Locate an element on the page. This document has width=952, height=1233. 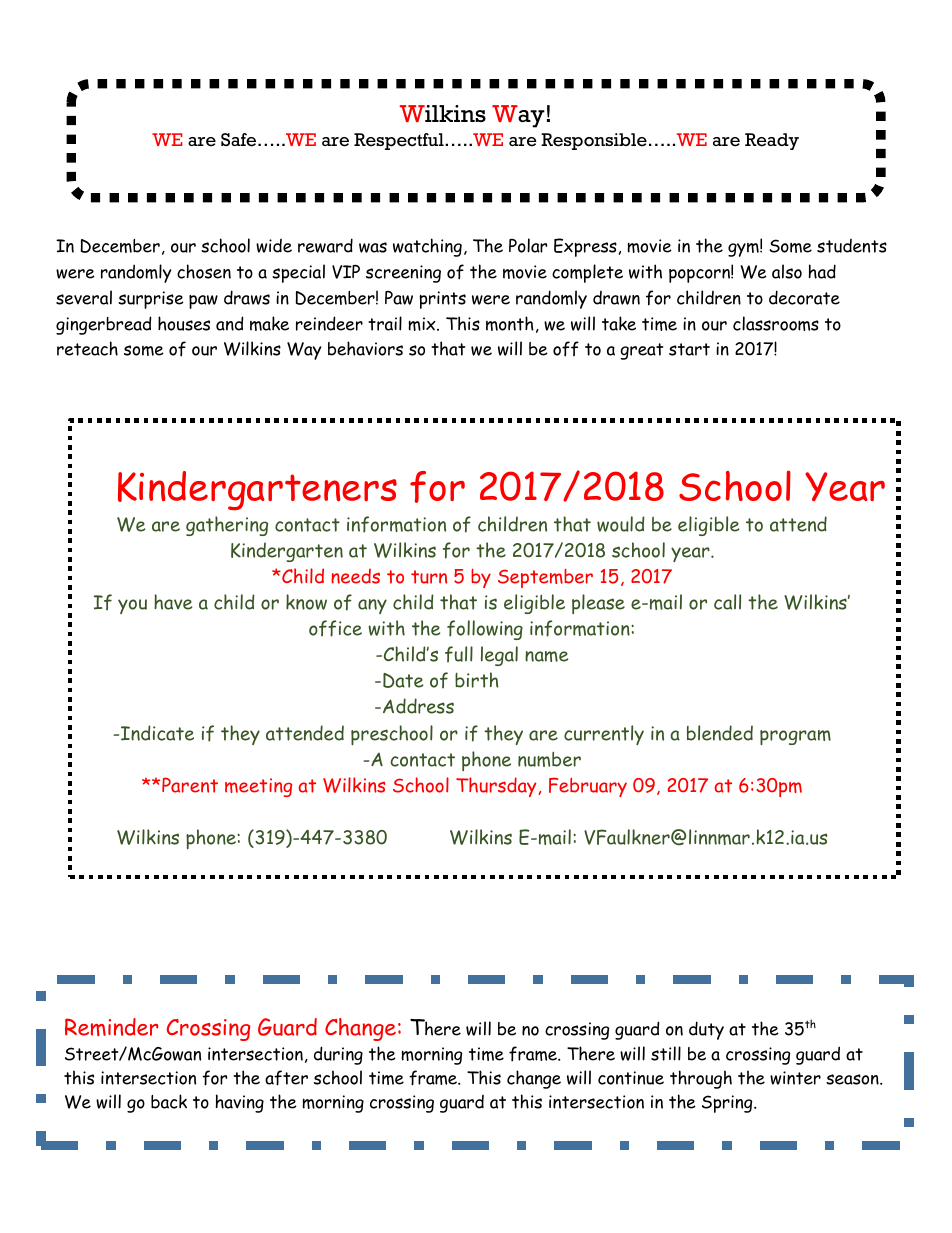
following is located at coordinates (485, 630).
